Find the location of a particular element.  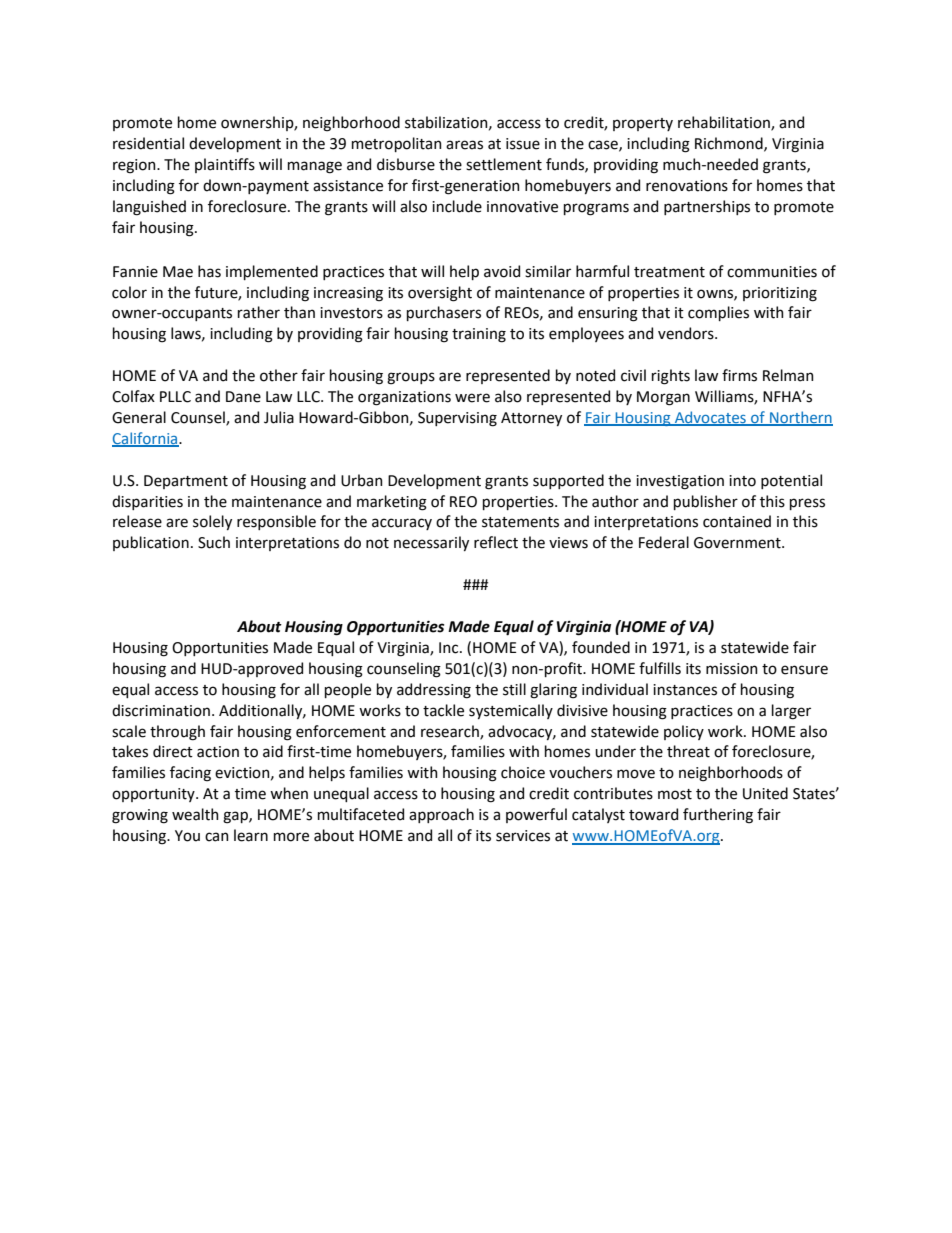

Government is located at coordinates (738, 543).
